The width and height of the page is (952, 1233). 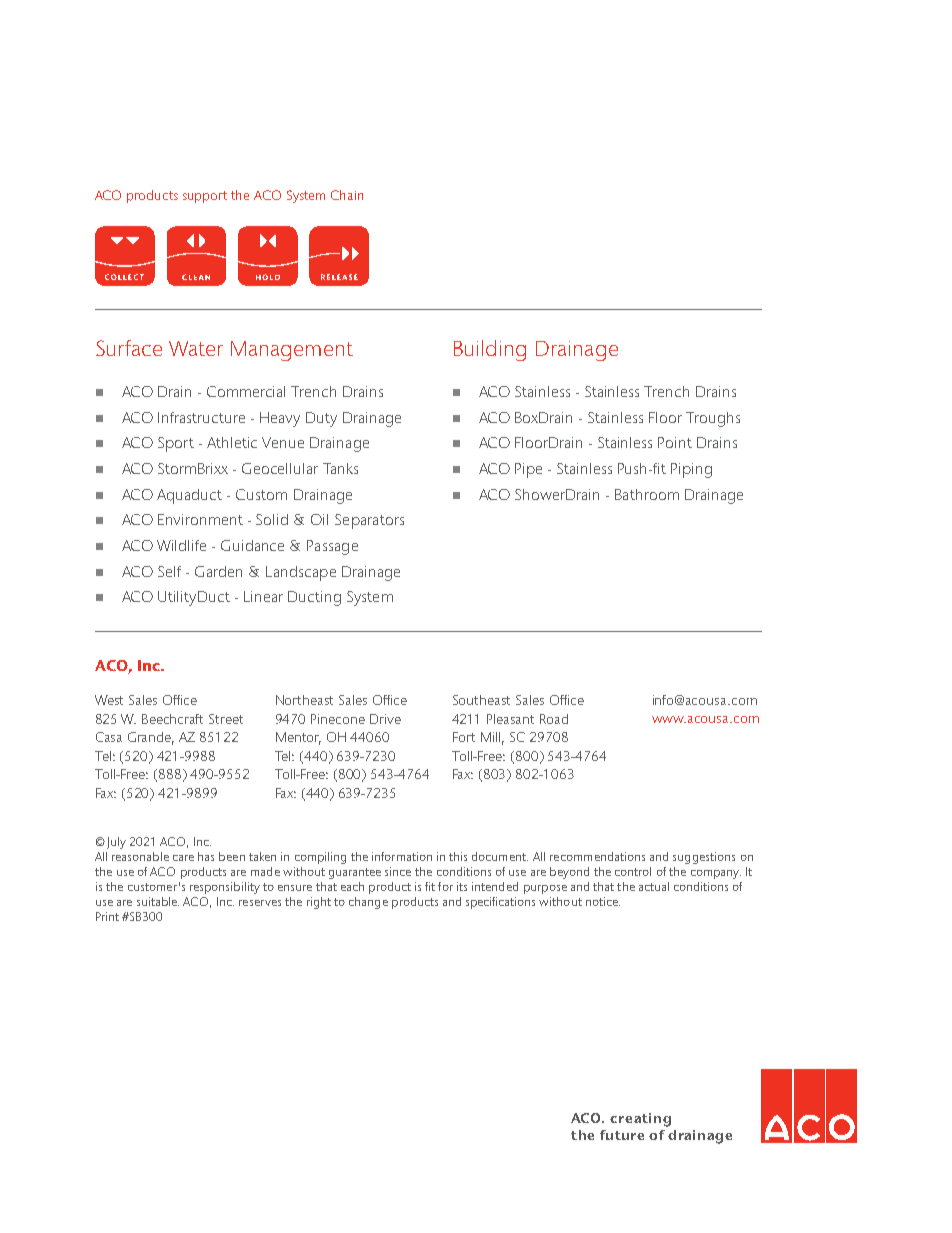 What do you see at coordinates (347, 195) in the page?
I see `Chain` at bounding box center [347, 195].
